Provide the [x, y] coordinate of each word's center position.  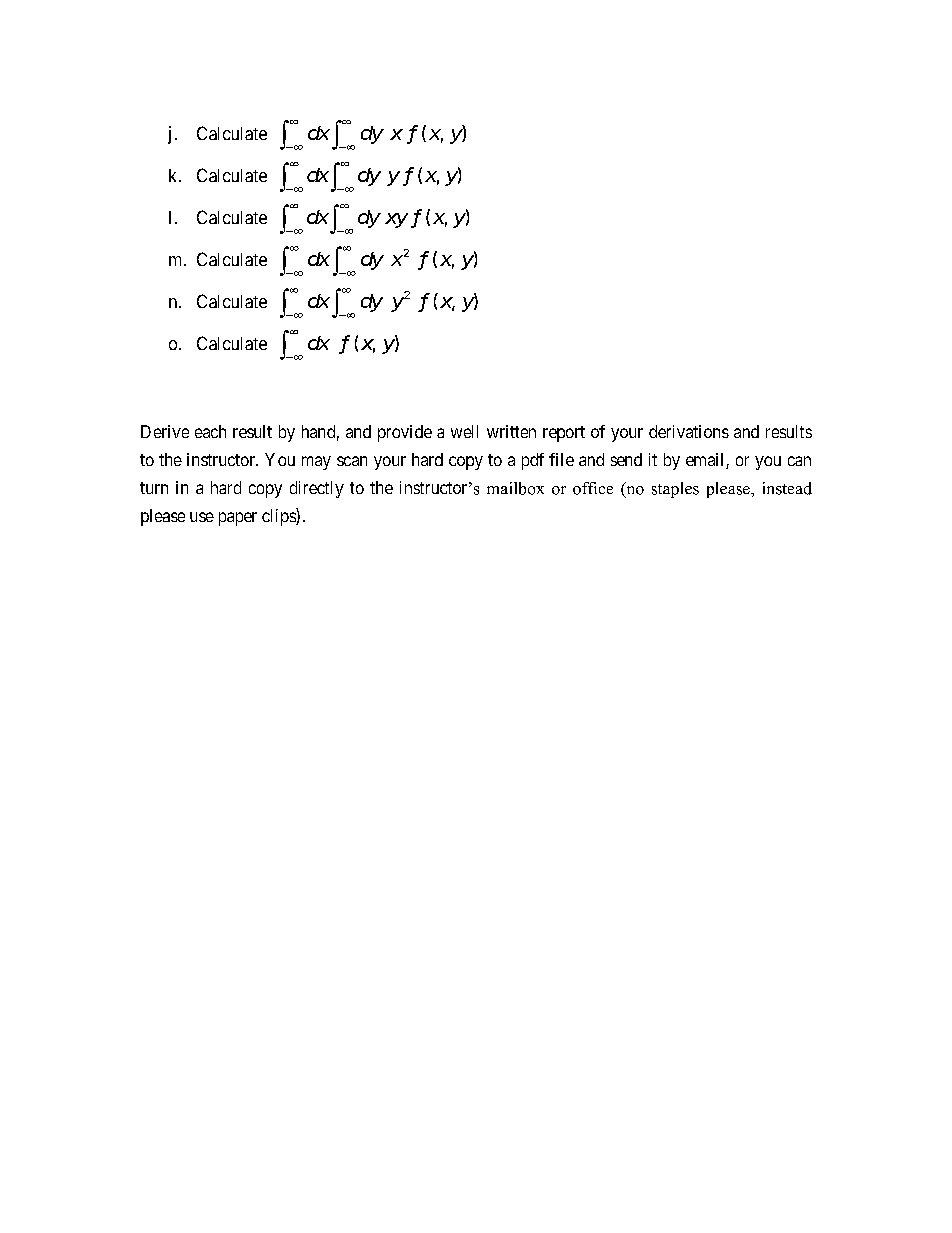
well [464, 431]
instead [787, 488]
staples [675, 490]
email [706, 461]
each [210, 431]
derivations [689, 431]
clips [279, 517]
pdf [533, 461]
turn [154, 488]
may [316, 463]
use [202, 517]
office [593, 488]
